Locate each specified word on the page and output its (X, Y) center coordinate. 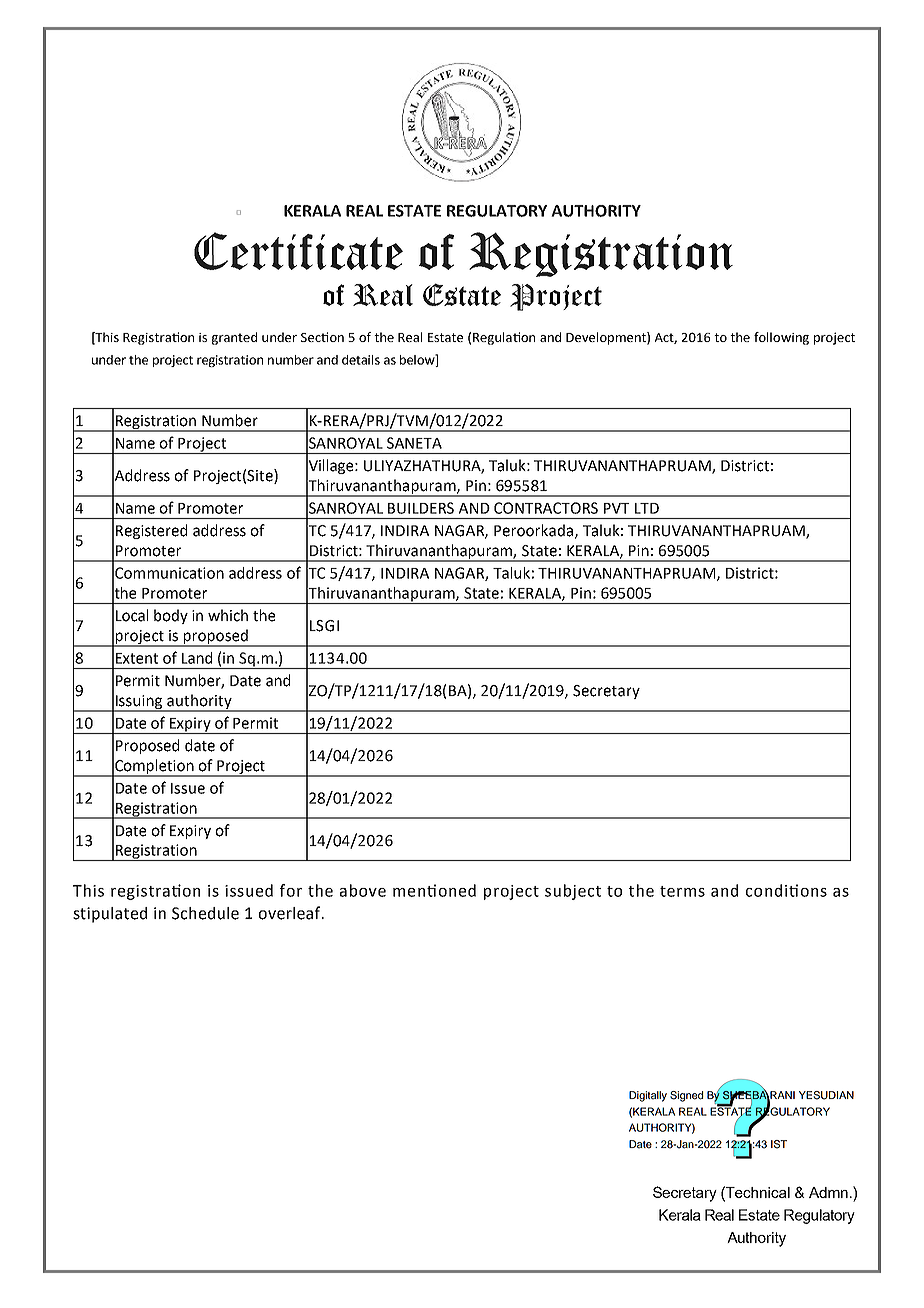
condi (768, 890)
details (361, 360)
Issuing (139, 703)
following (781, 338)
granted (234, 338)
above (363, 890)
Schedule (205, 913)
